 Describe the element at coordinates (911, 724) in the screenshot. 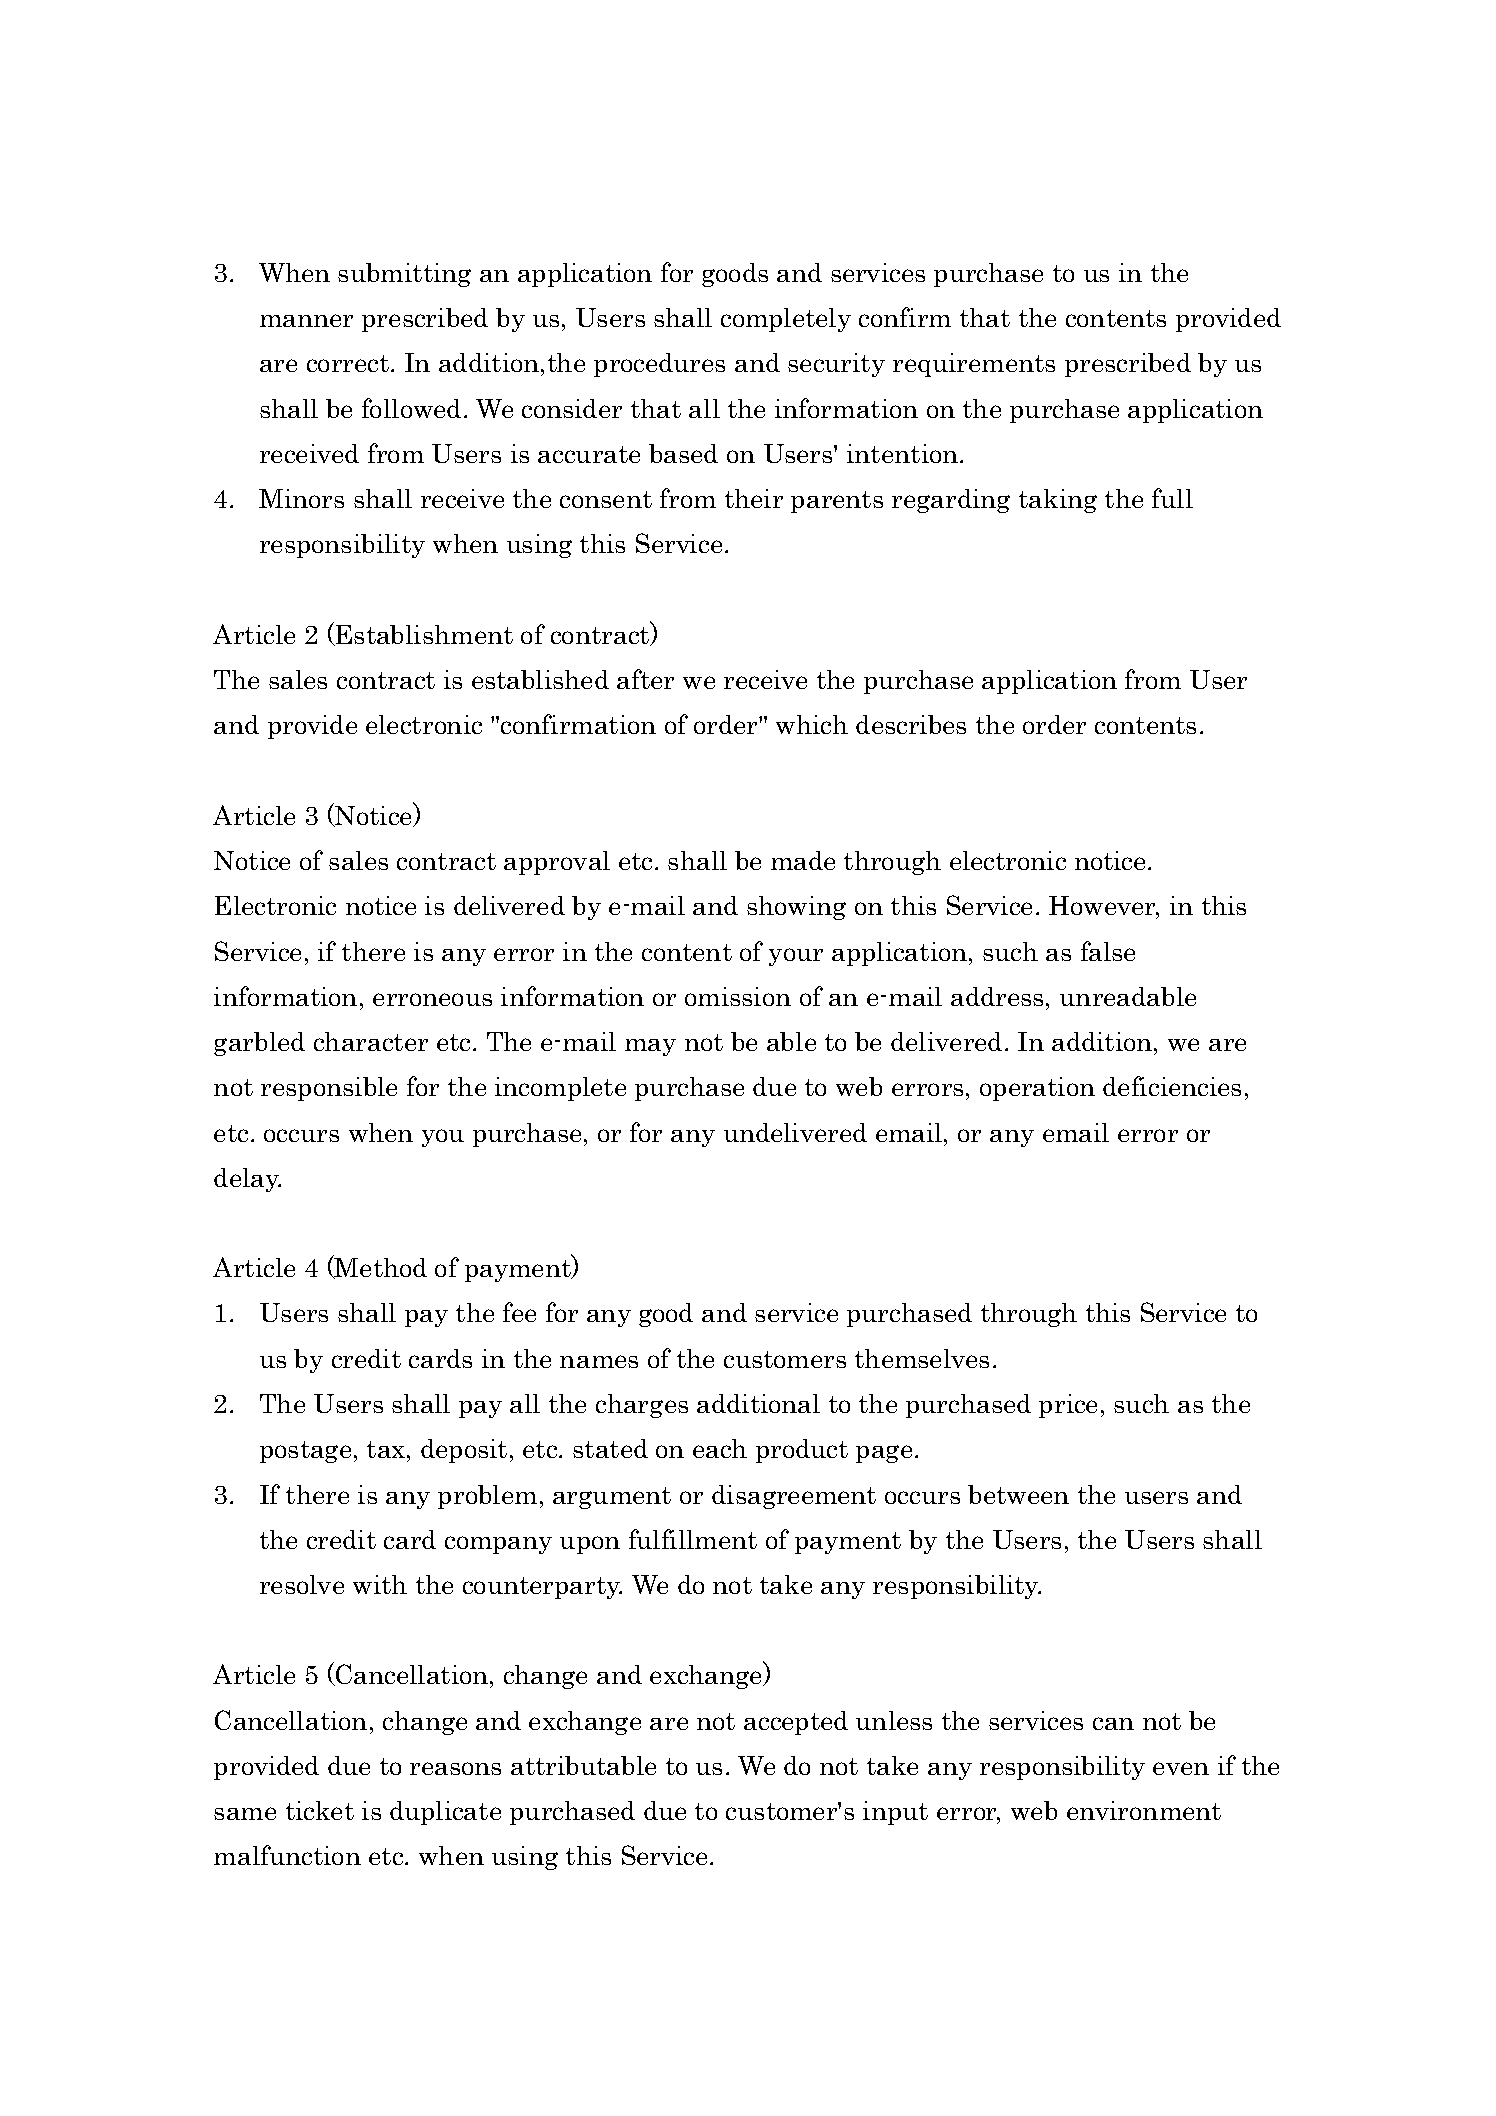

I see `describes` at that location.
